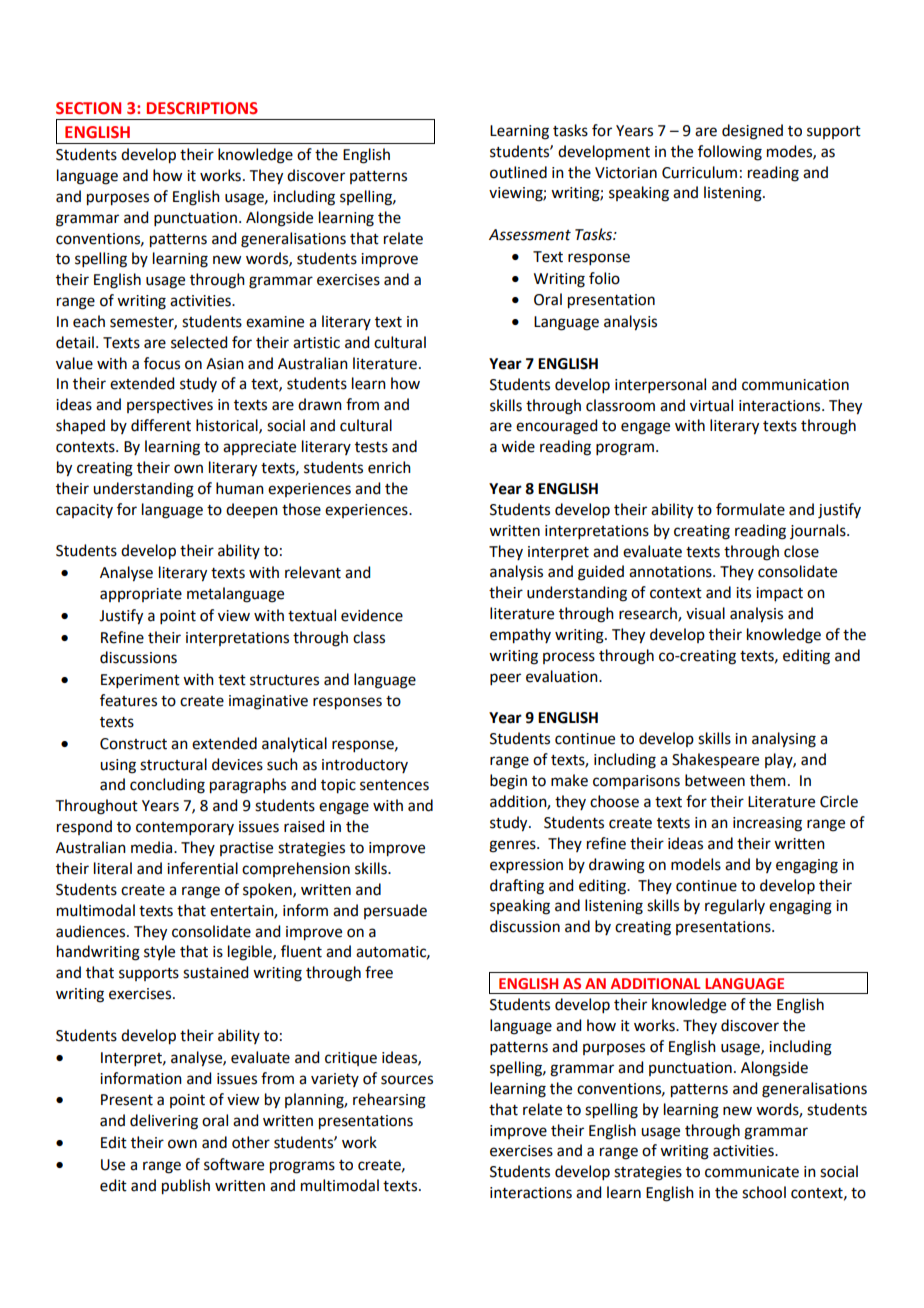  I want to click on publish, so click(186, 1187).
